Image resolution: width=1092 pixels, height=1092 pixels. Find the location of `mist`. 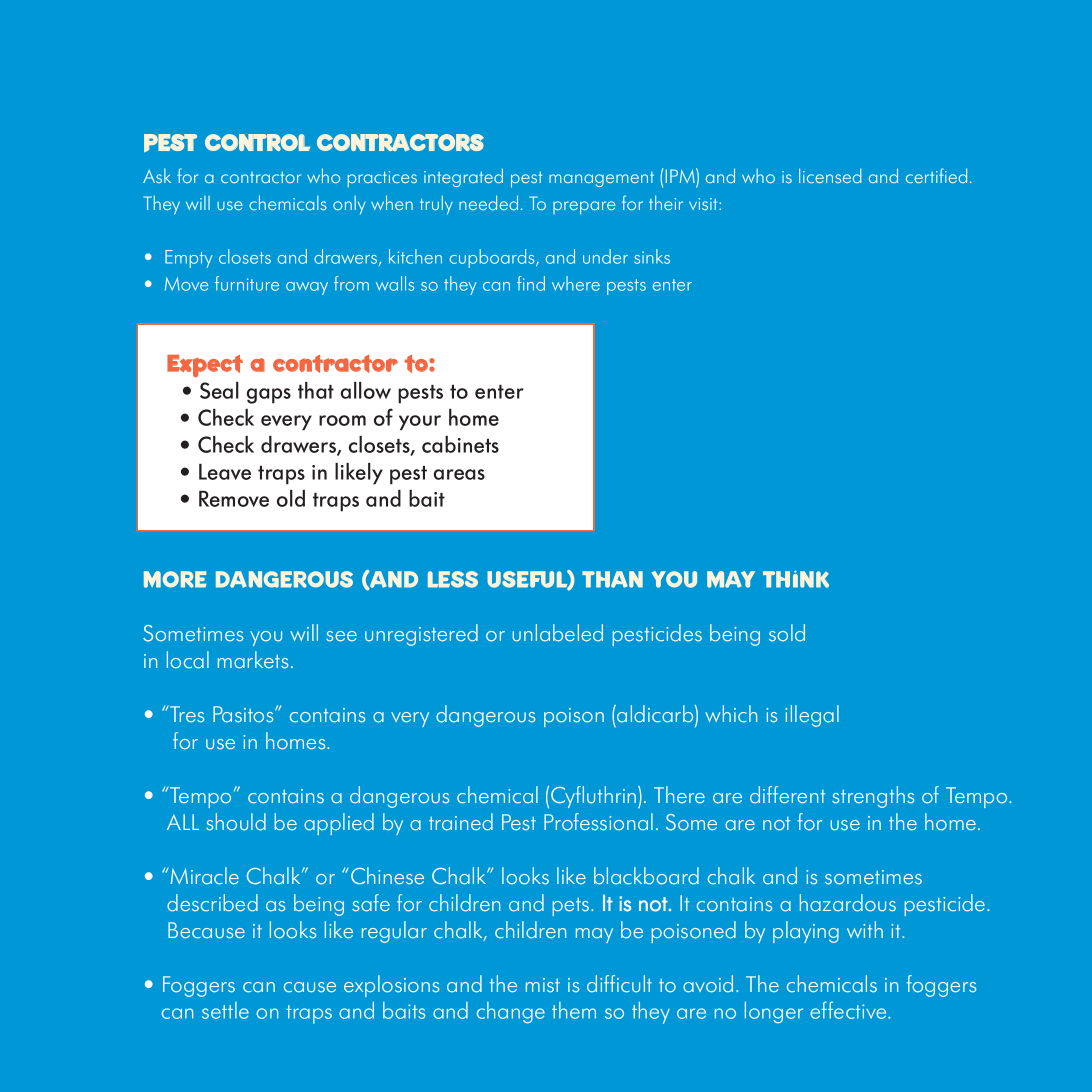

mist is located at coordinates (543, 985).
